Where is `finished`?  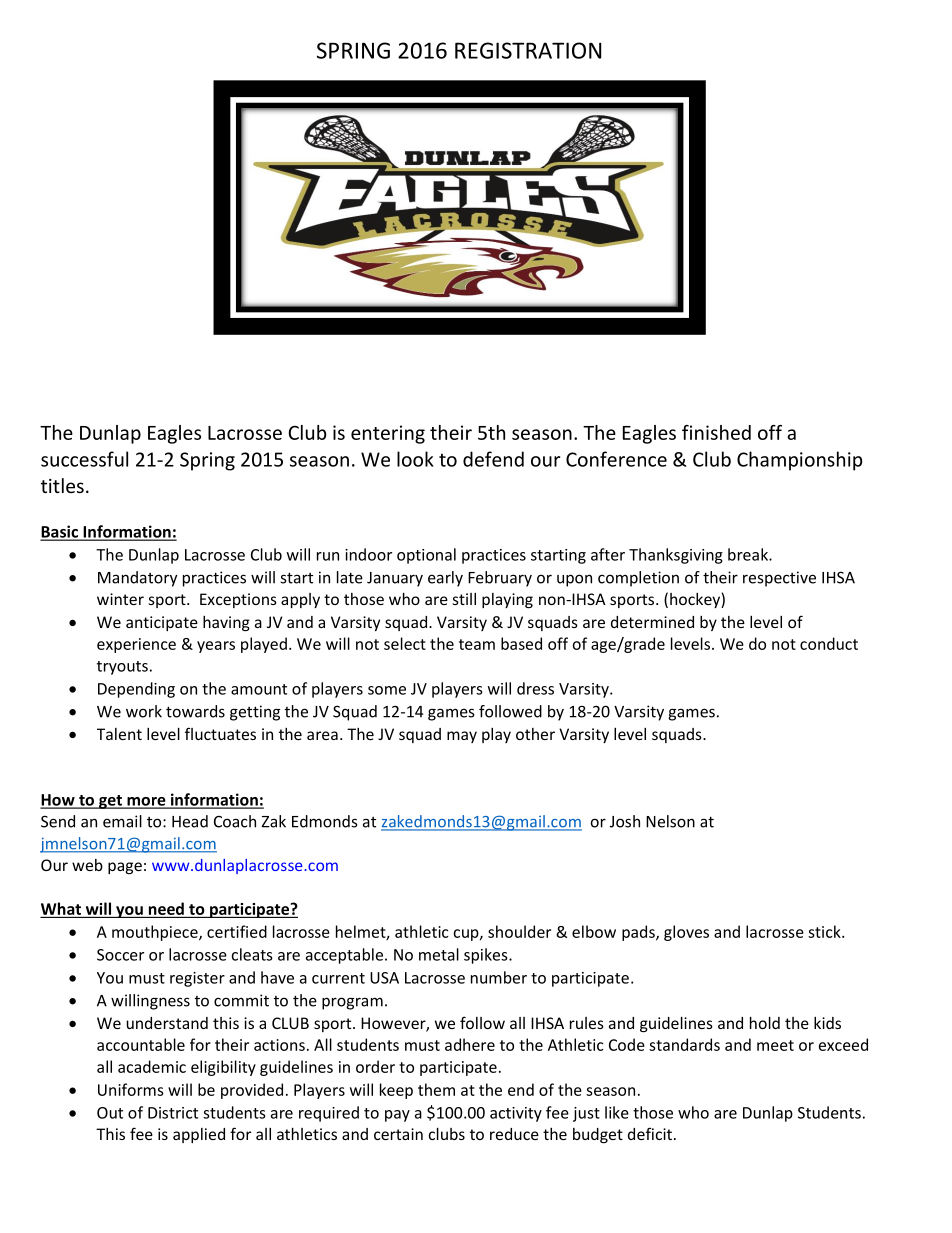 finished is located at coordinates (716, 432).
